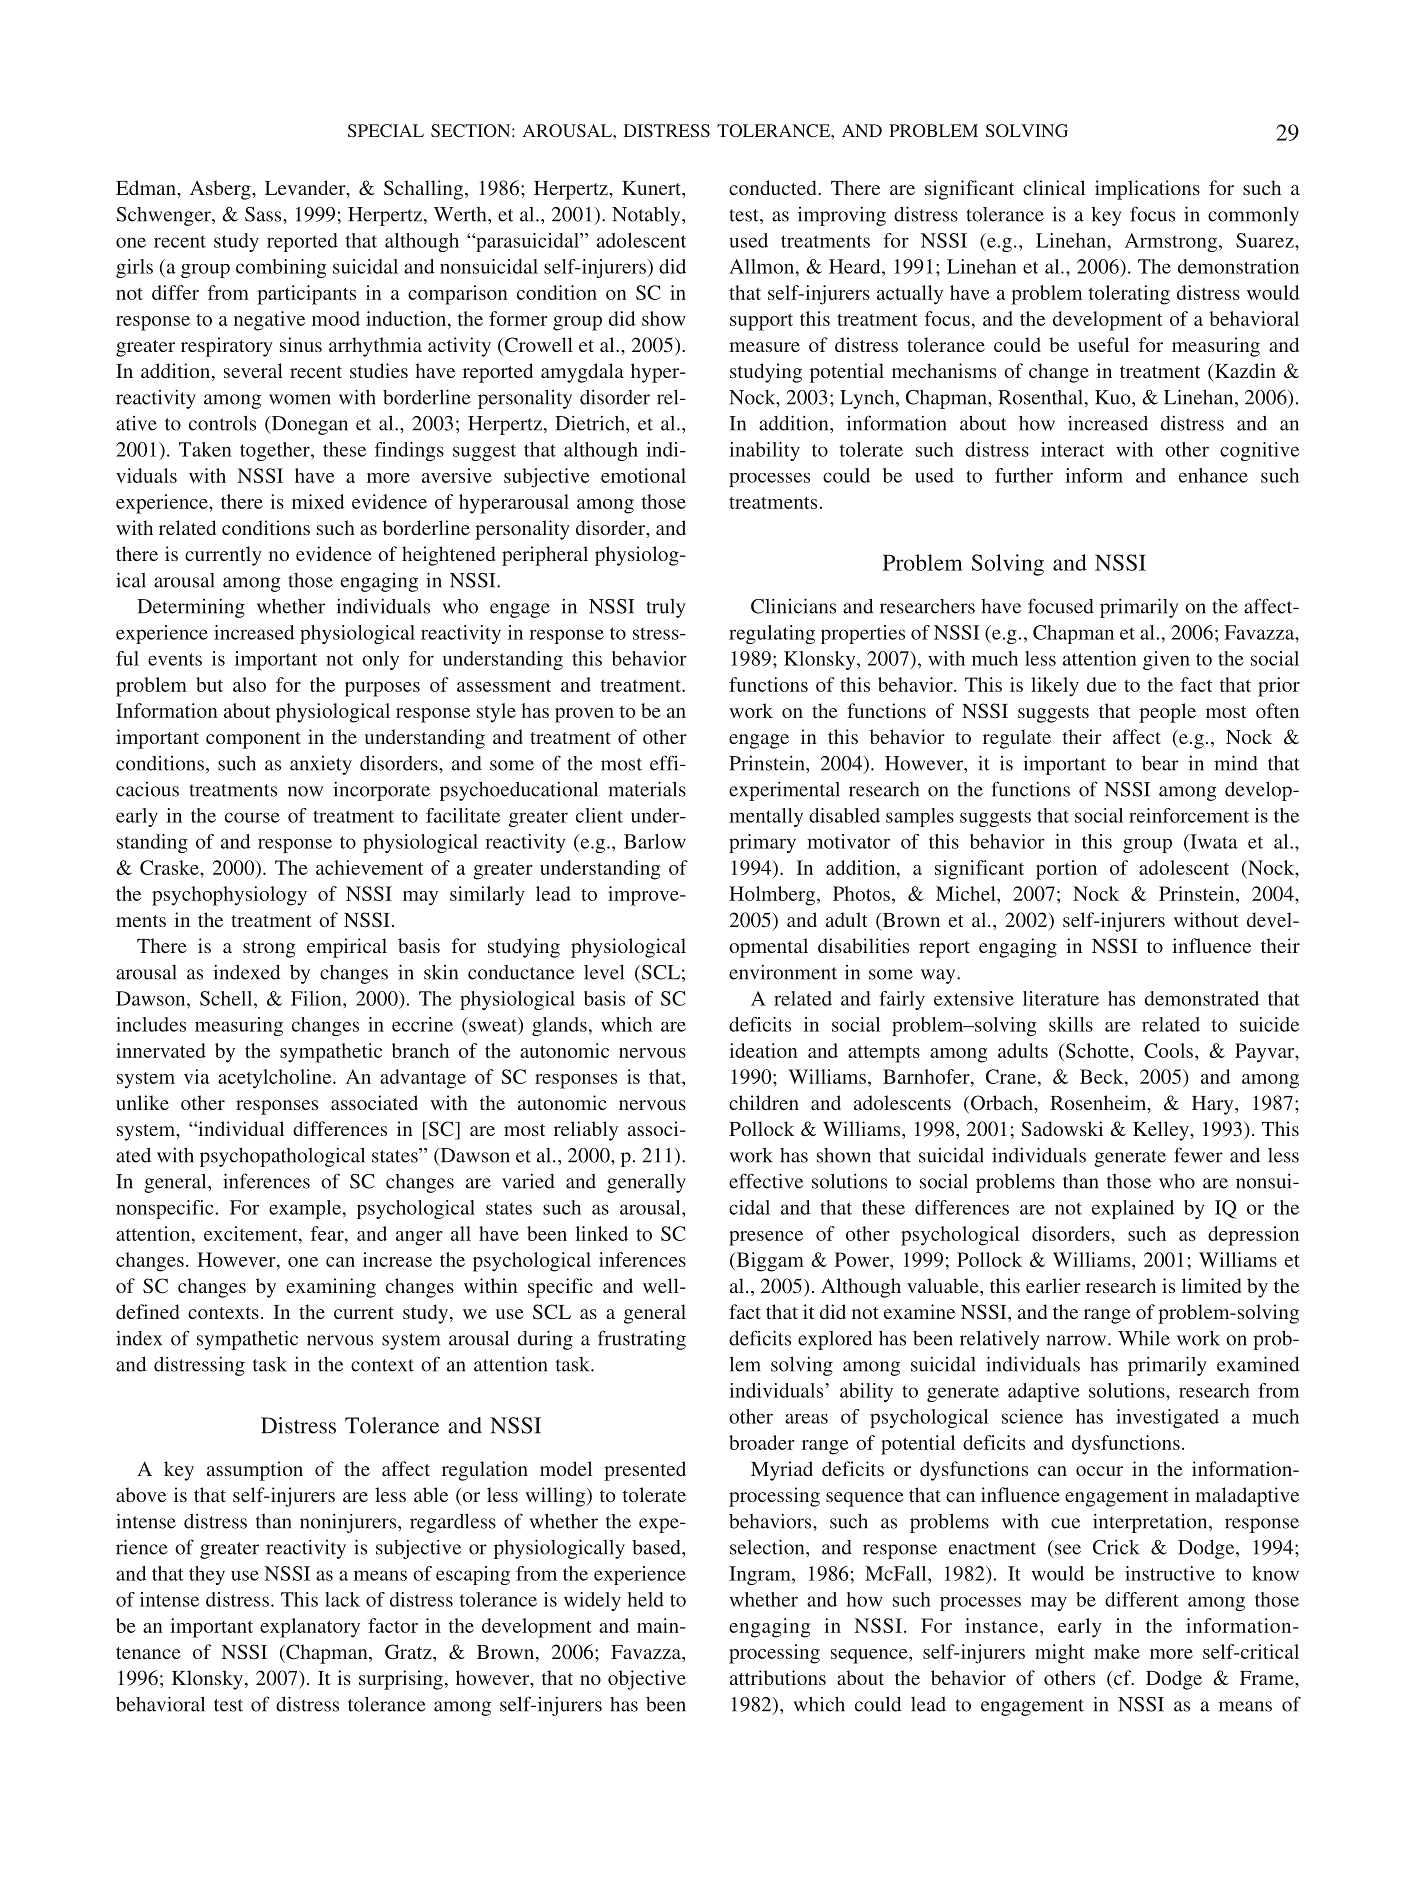 Image resolution: width=1412 pixels, height=1882 pixels. What do you see at coordinates (1147, 190) in the screenshot?
I see `implications` at bounding box center [1147, 190].
